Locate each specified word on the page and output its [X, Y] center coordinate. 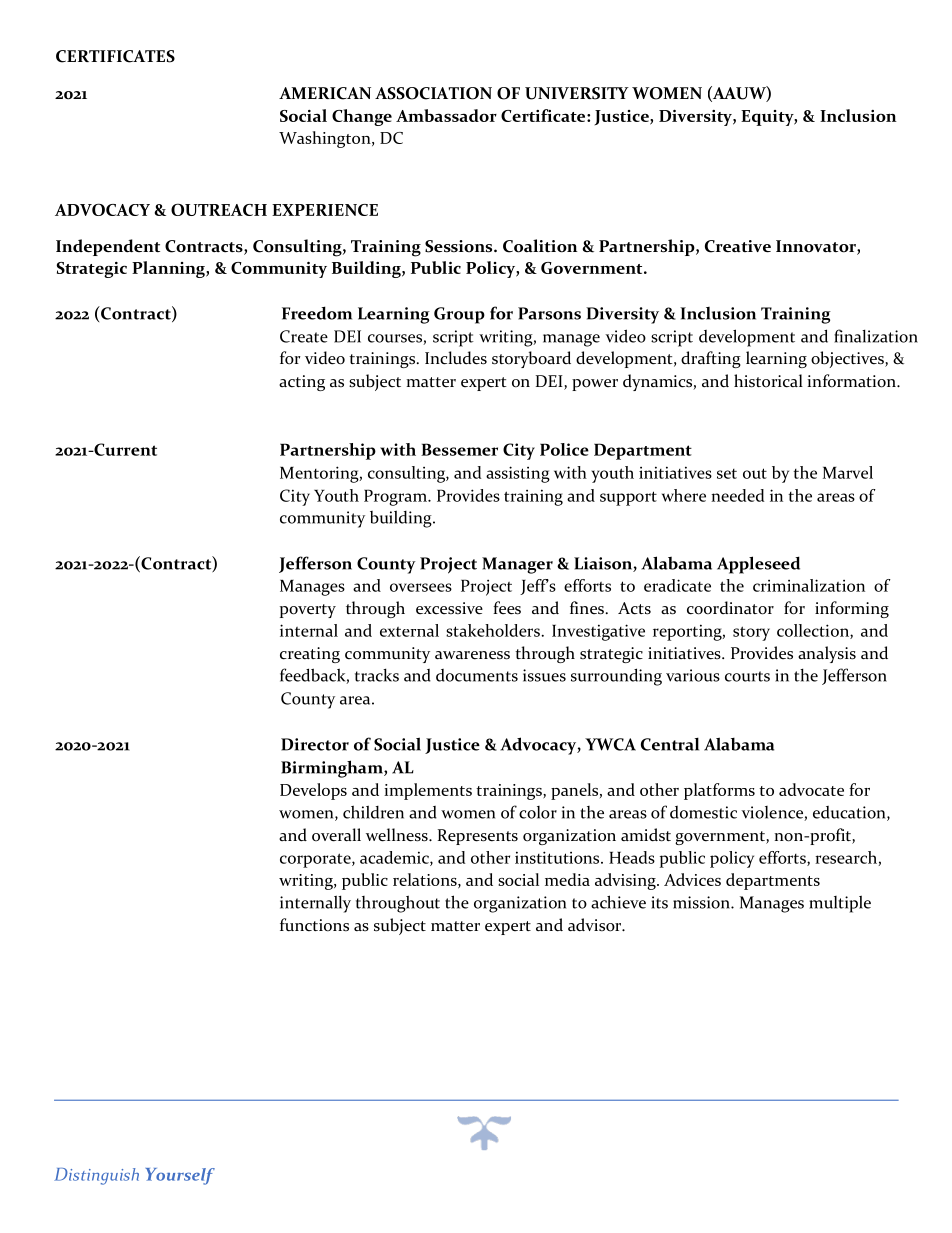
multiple [840, 904]
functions [314, 925]
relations [426, 880]
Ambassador [446, 115]
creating [310, 655]
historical [768, 381]
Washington [326, 139]
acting [302, 383]
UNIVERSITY [577, 93]
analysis [827, 654]
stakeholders [493, 630]
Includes [456, 358]
